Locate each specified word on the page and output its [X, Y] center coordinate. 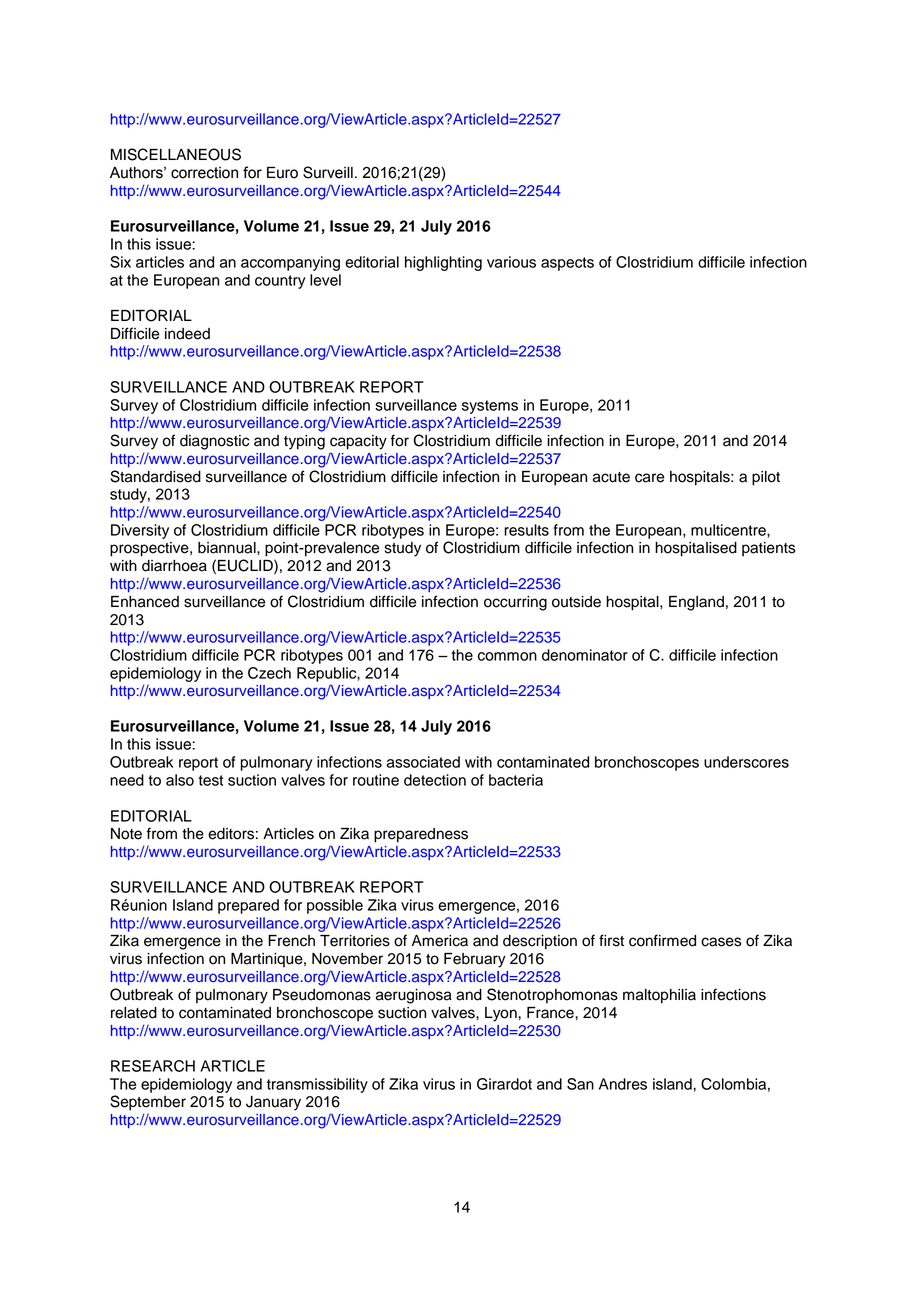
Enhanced [145, 602]
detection [435, 780]
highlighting [443, 263]
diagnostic [214, 442]
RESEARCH [153, 1066]
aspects [567, 264]
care [649, 478]
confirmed [662, 940]
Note [126, 834]
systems [490, 407]
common [507, 656]
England [696, 603]
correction [204, 173]
